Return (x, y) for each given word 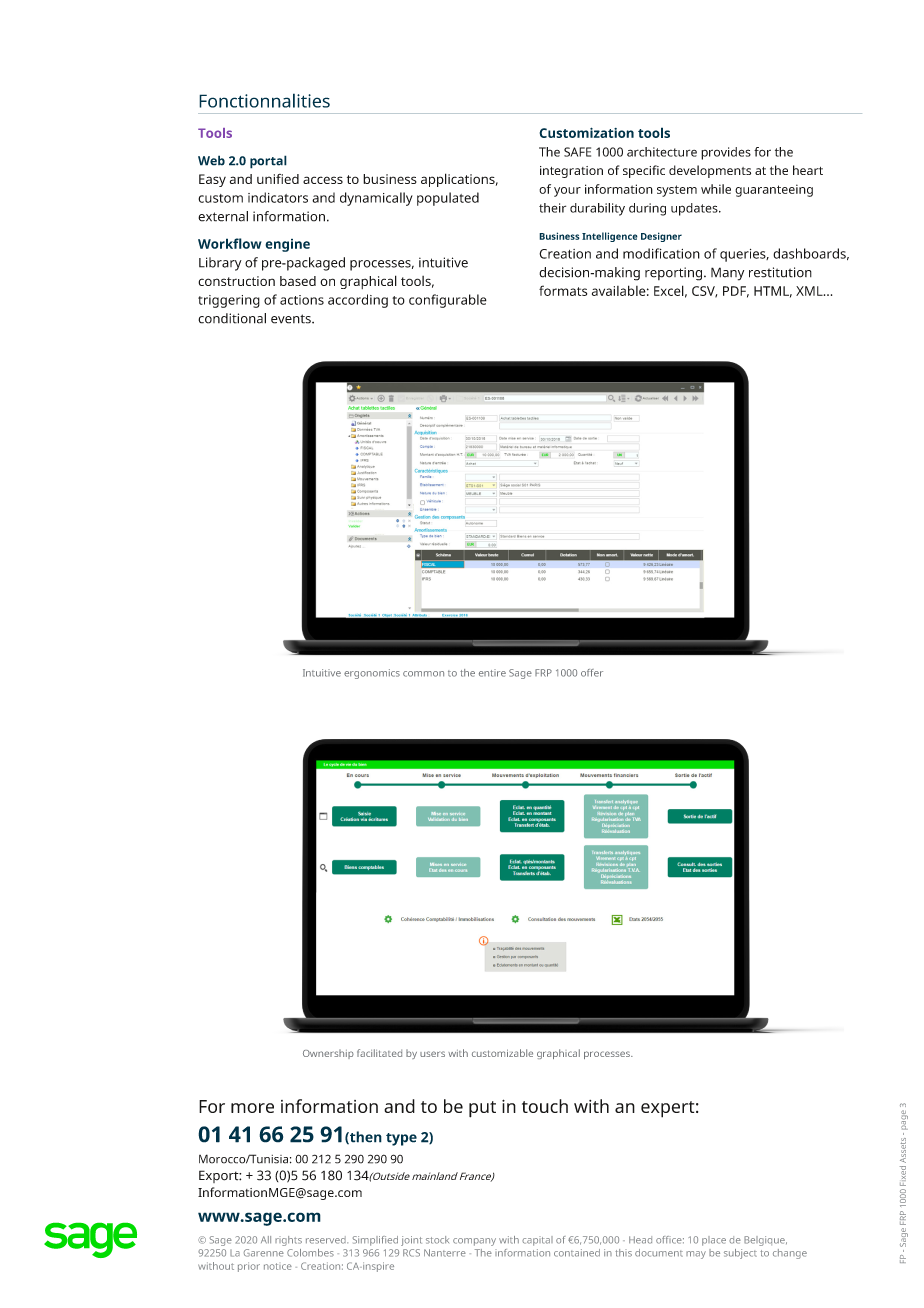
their (552, 208)
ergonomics (372, 674)
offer (592, 673)
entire (492, 673)
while (716, 189)
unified (278, 179)
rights (288, 1241)
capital (537, 1241)
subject (740, 1254)
